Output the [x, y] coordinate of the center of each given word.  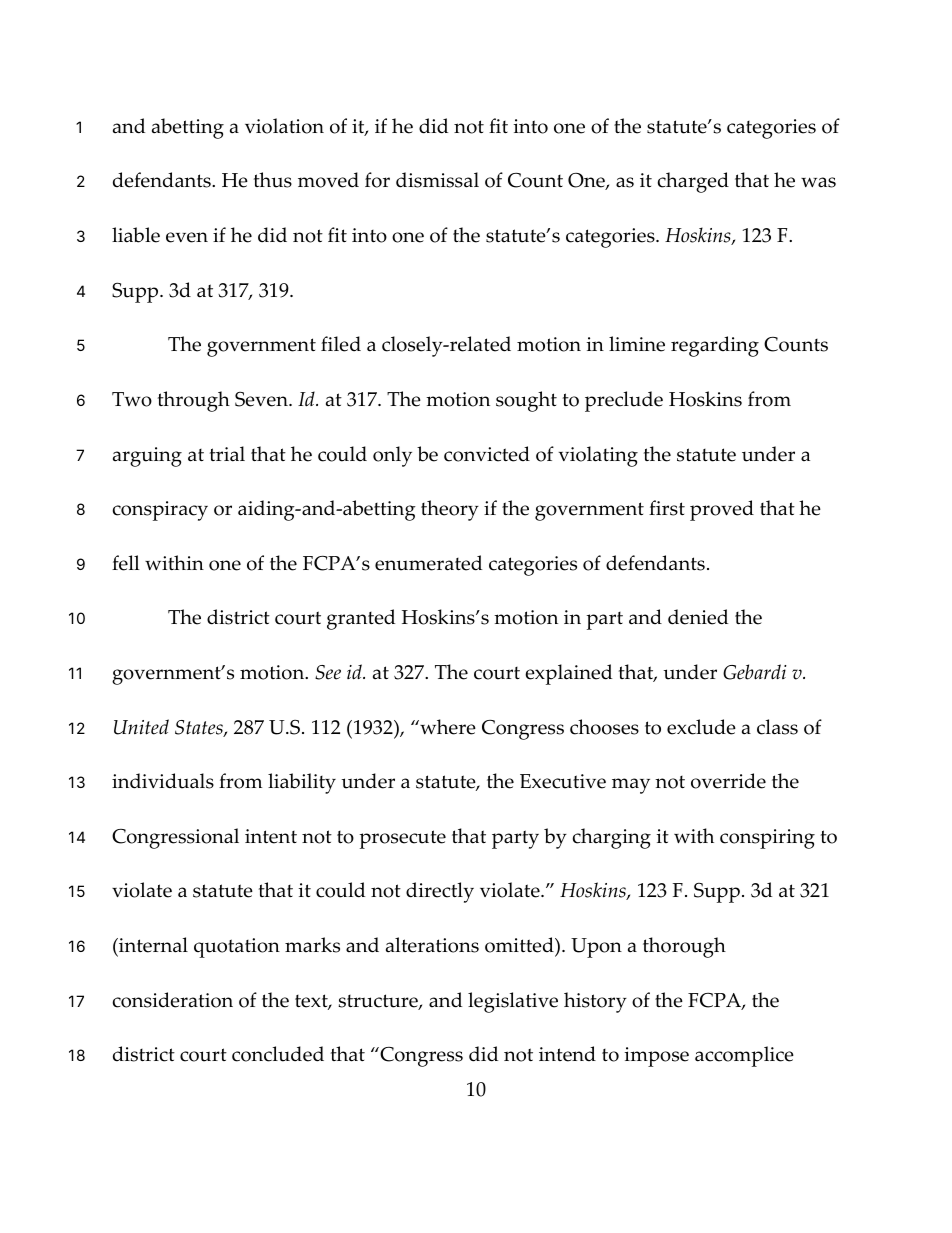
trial [227, 454]
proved [722, 510]
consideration [173, 1000]
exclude [701, 727]
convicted [487, 454]
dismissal [437, 180]
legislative [513, 1002]
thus [273, 180]
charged [693, 182]
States [200, 728]
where [447, 727]
